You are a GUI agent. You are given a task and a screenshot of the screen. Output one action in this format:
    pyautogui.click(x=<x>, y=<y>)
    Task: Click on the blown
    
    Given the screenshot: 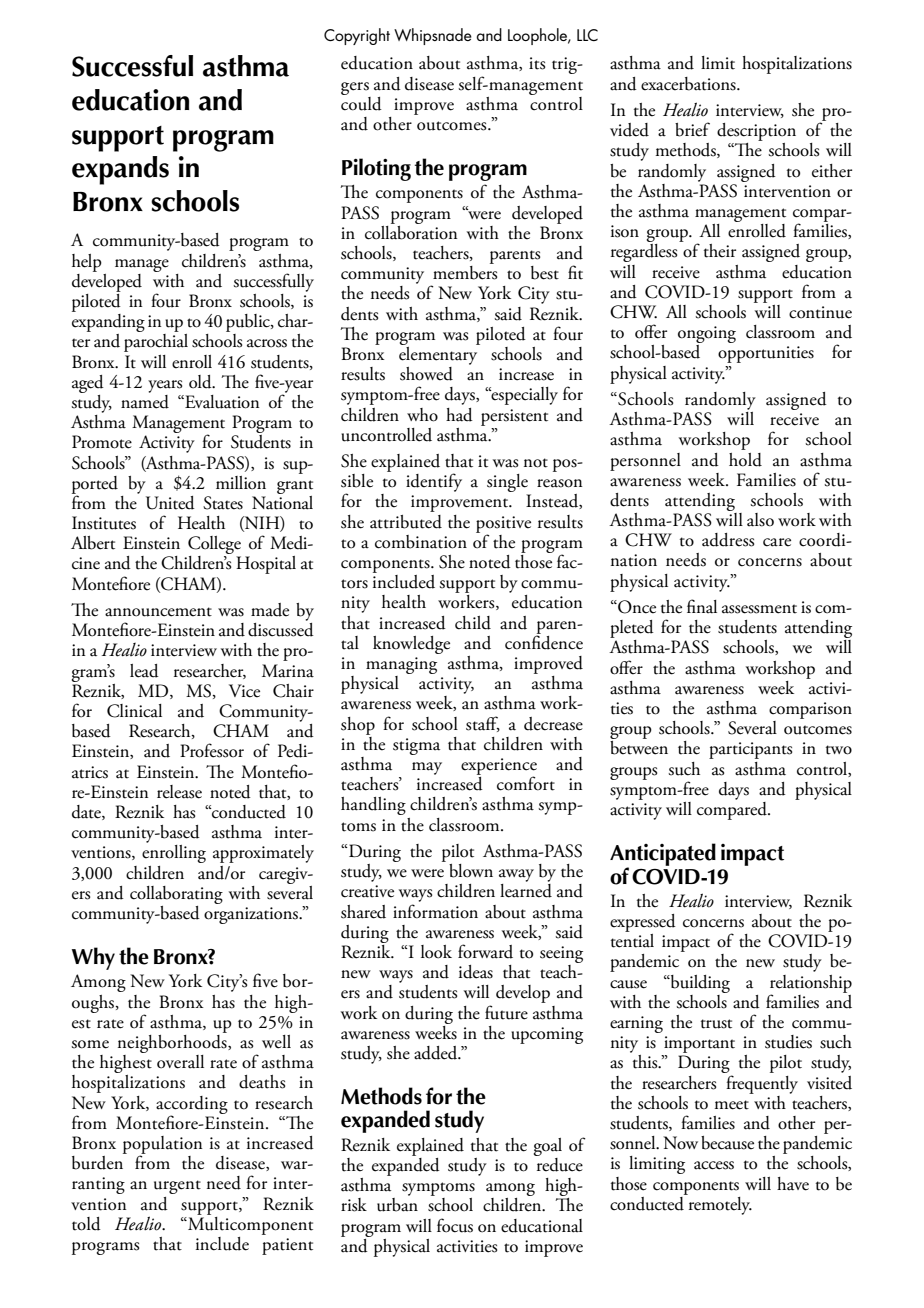 What is the action you would take?
    pyautogui.click(x=471, y=871)
